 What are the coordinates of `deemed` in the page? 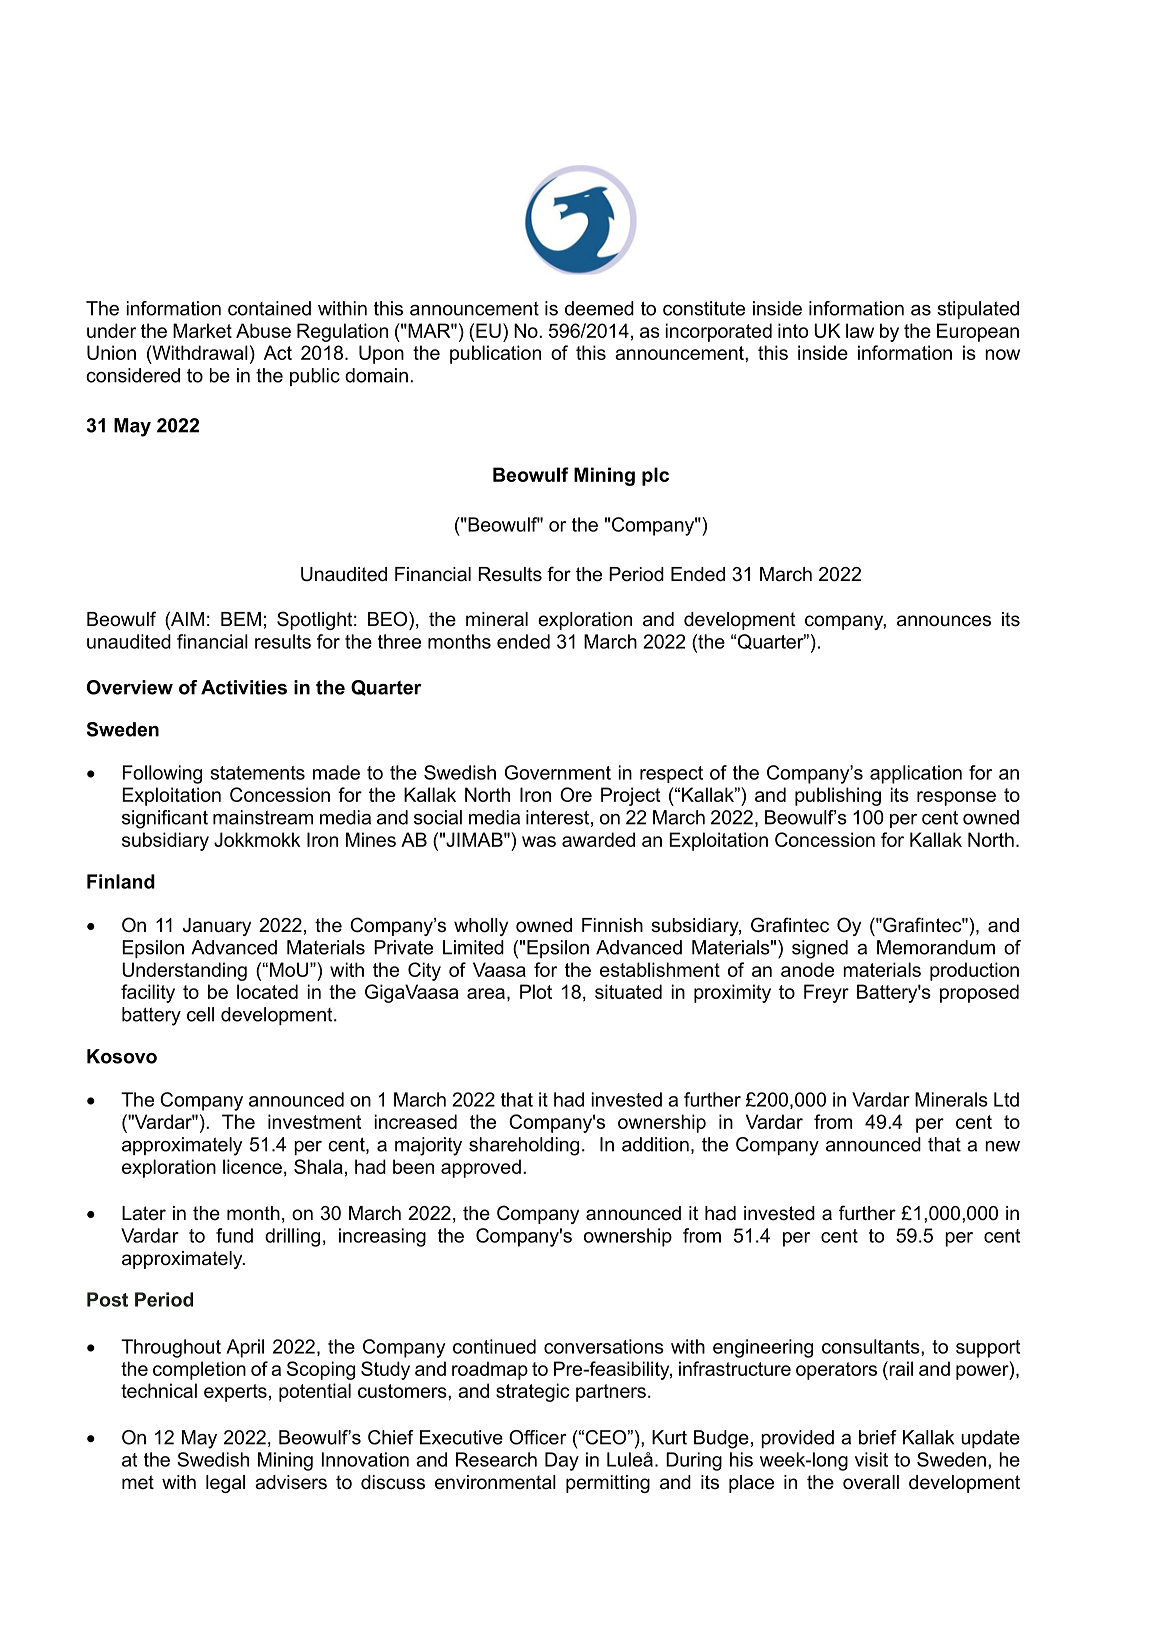 It's located at (599, 308).
